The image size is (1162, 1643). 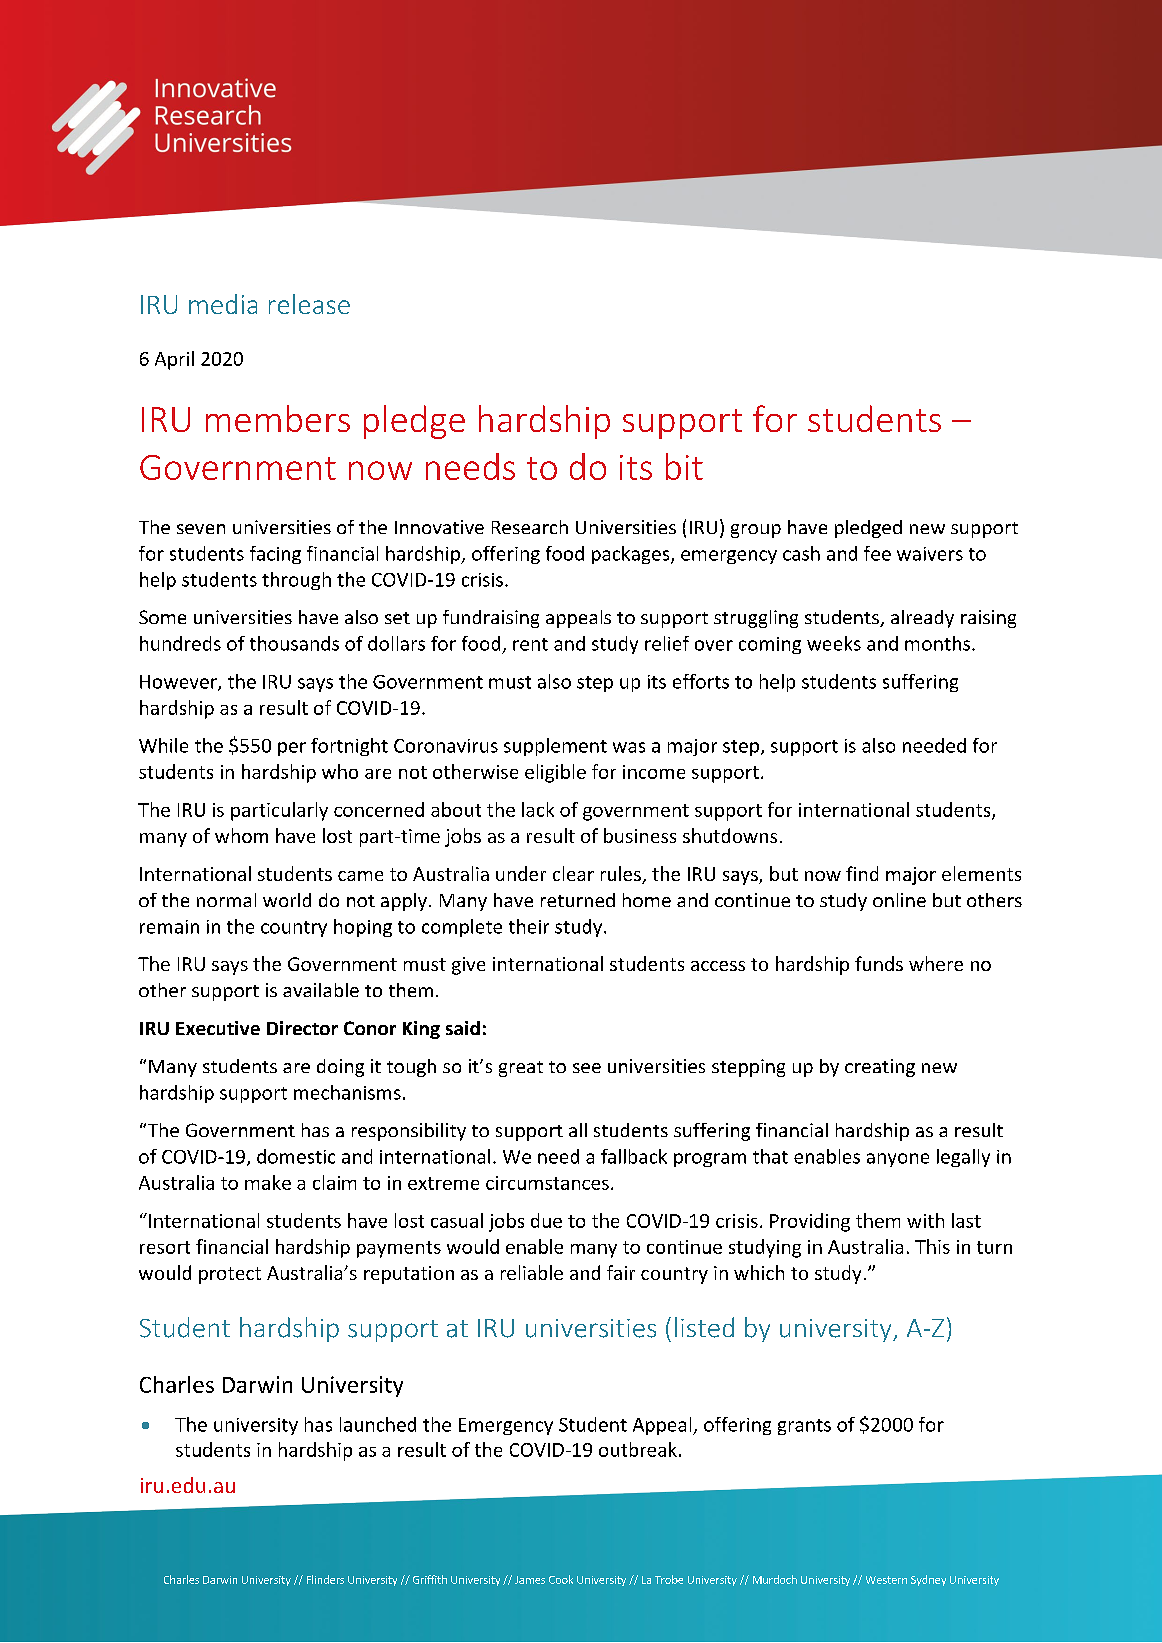 What do you see at coordinates (684, 466) in the page?
I see `bit` at bounding box center [684, 466].
